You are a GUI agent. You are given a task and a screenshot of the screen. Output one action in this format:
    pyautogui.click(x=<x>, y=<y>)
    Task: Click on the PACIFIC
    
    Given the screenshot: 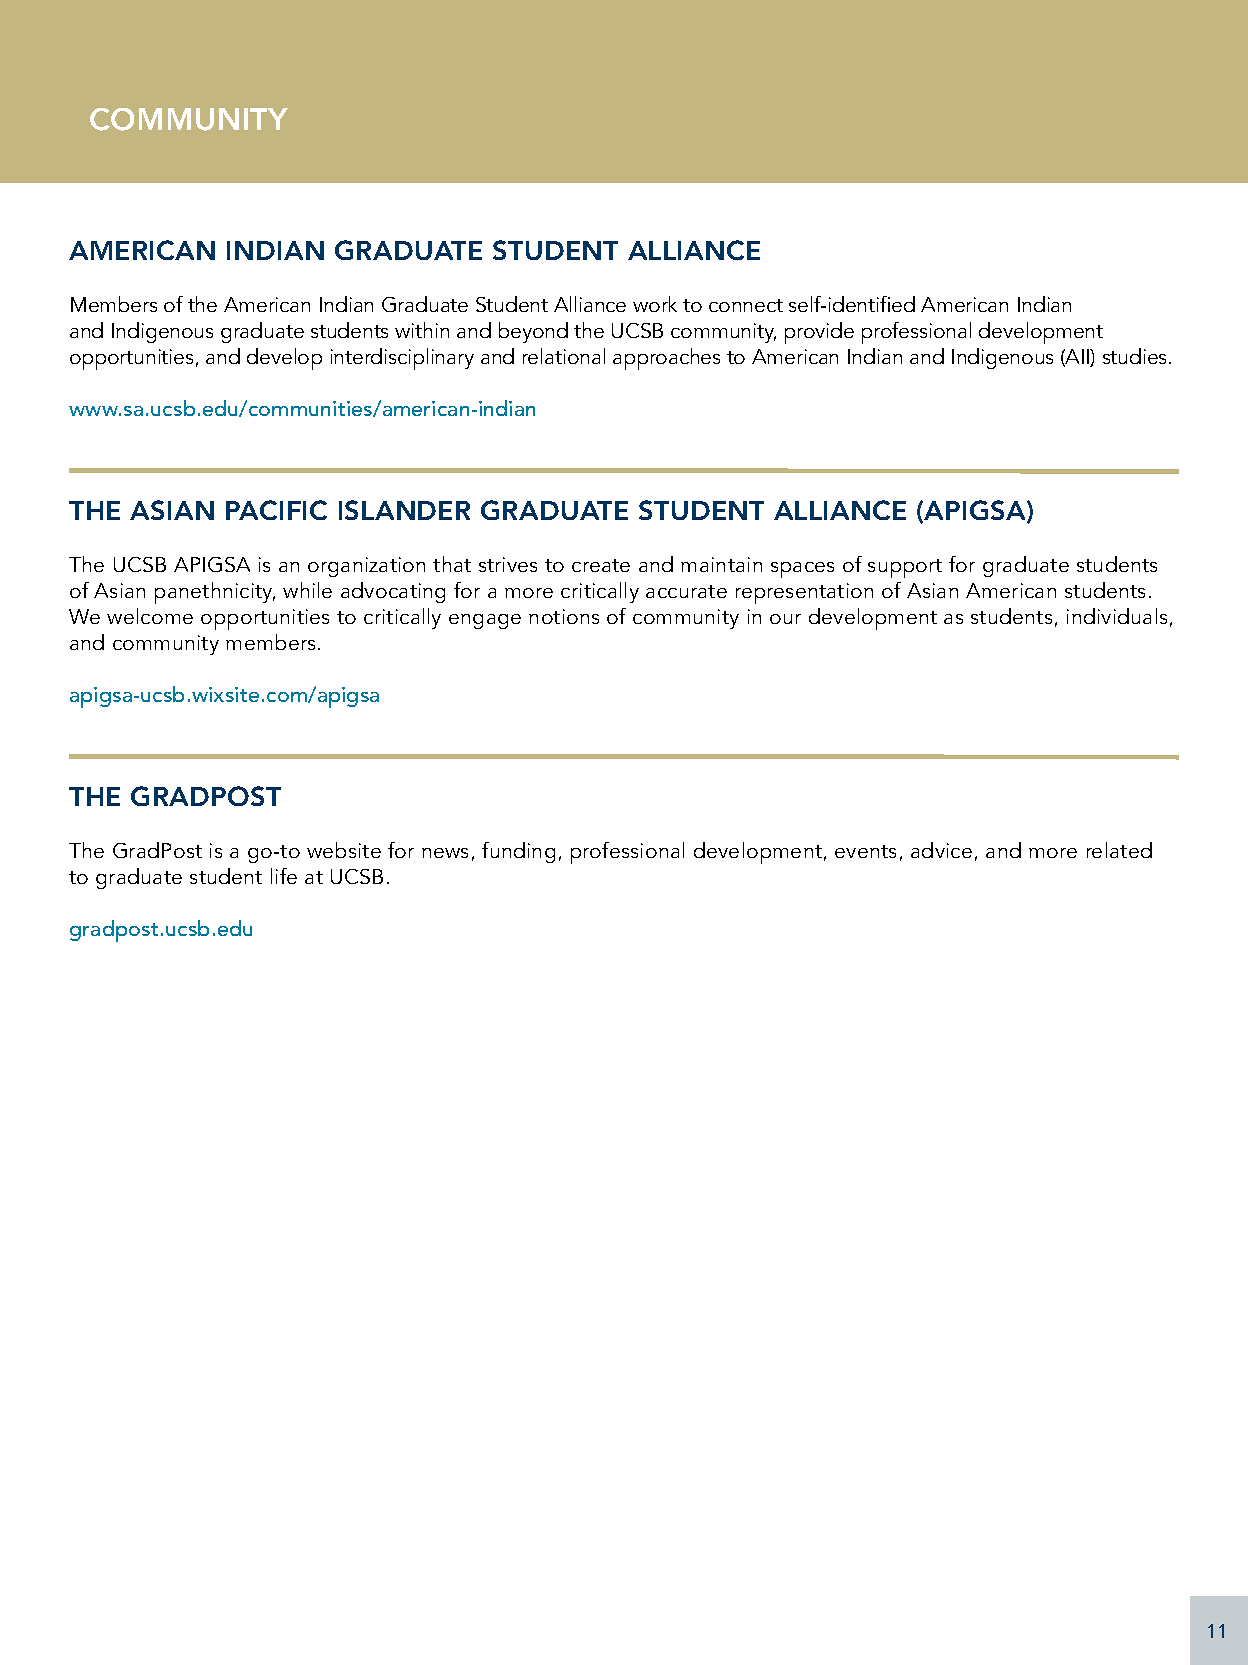 What is the action you would take?
    pyautogui.click(x=276, y=510)
